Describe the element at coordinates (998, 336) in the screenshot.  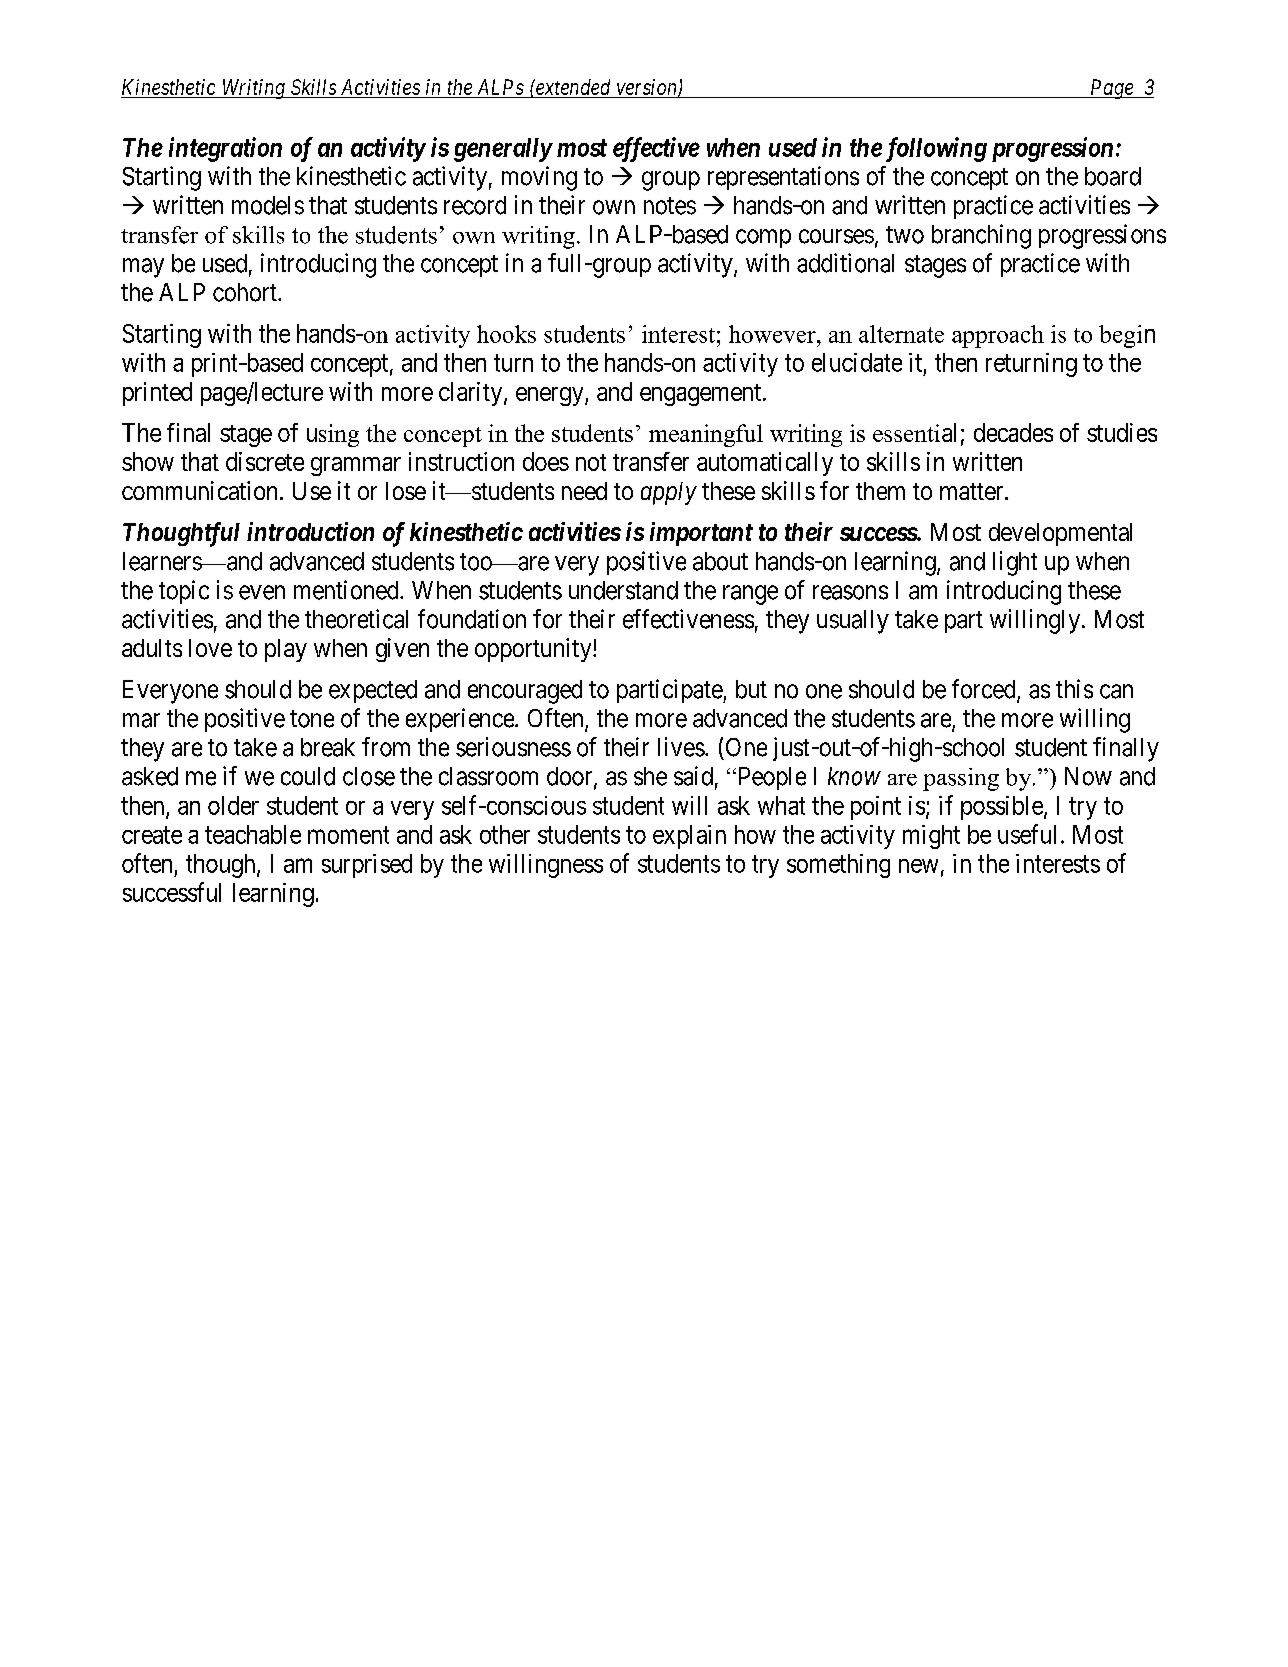
I see `approach` at that location.
